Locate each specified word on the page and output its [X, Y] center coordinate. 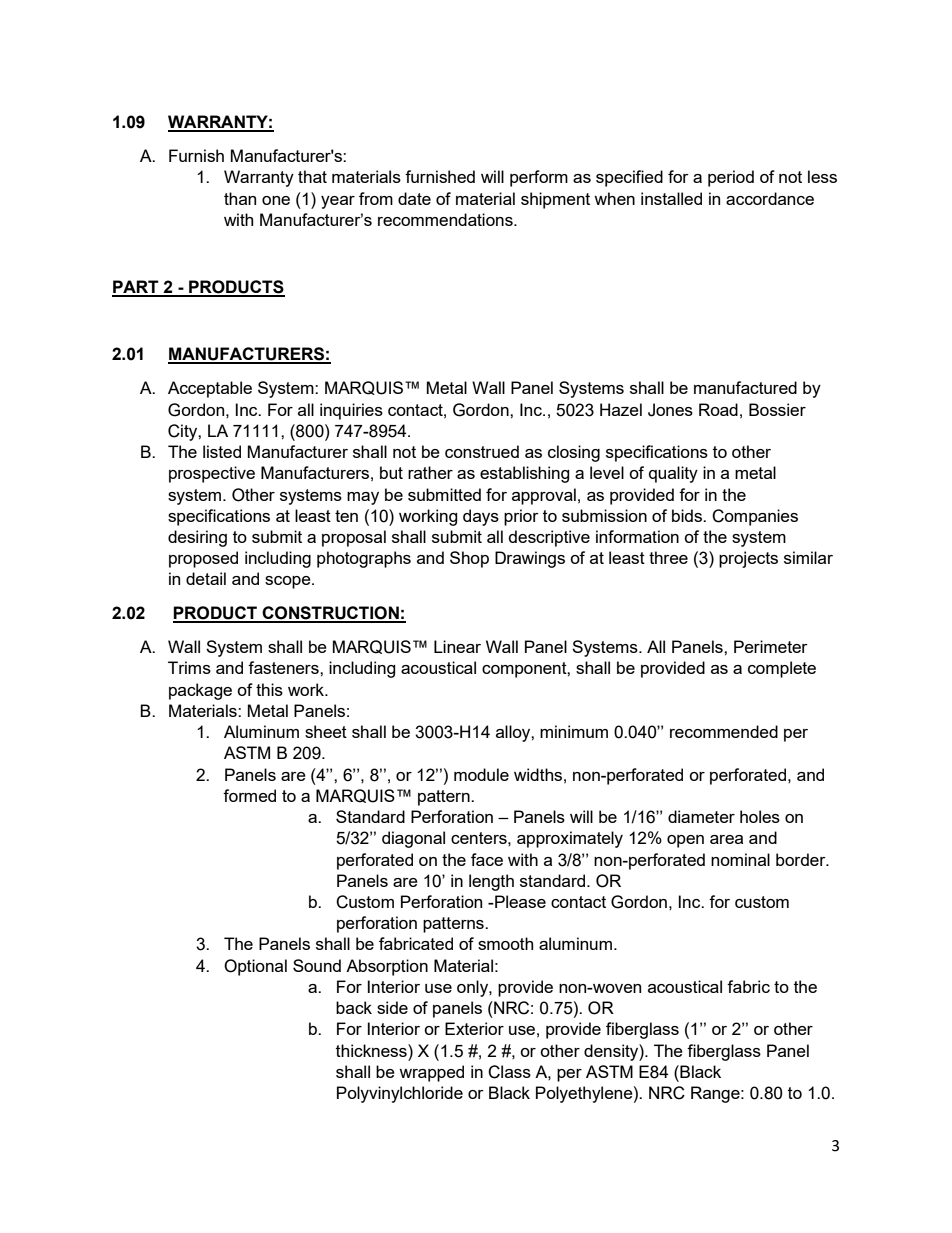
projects [748, 559]
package [200, 691]
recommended [724, 731]
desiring [197, 538]
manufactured [745, 387]
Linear [457, 646]
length [491, 882]
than [240, 198]
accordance [770, 198]
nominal [740, 859]
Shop [469, 559]
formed [249, 795]
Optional [255, 967]
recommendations [446, 219]
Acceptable [210, 389]
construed [482, 451]
